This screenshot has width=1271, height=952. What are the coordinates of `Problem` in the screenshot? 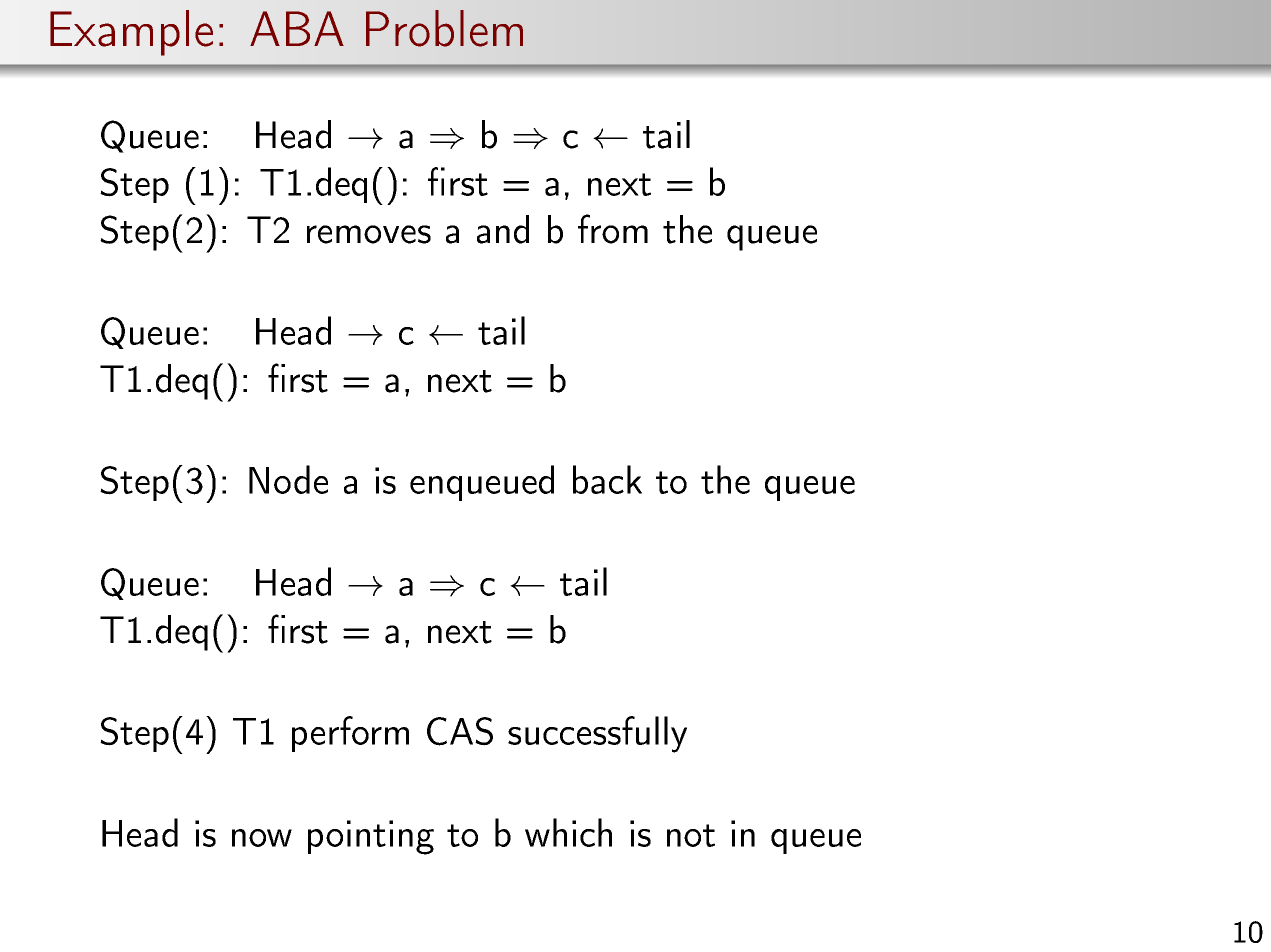 It's located at (444, 28).
